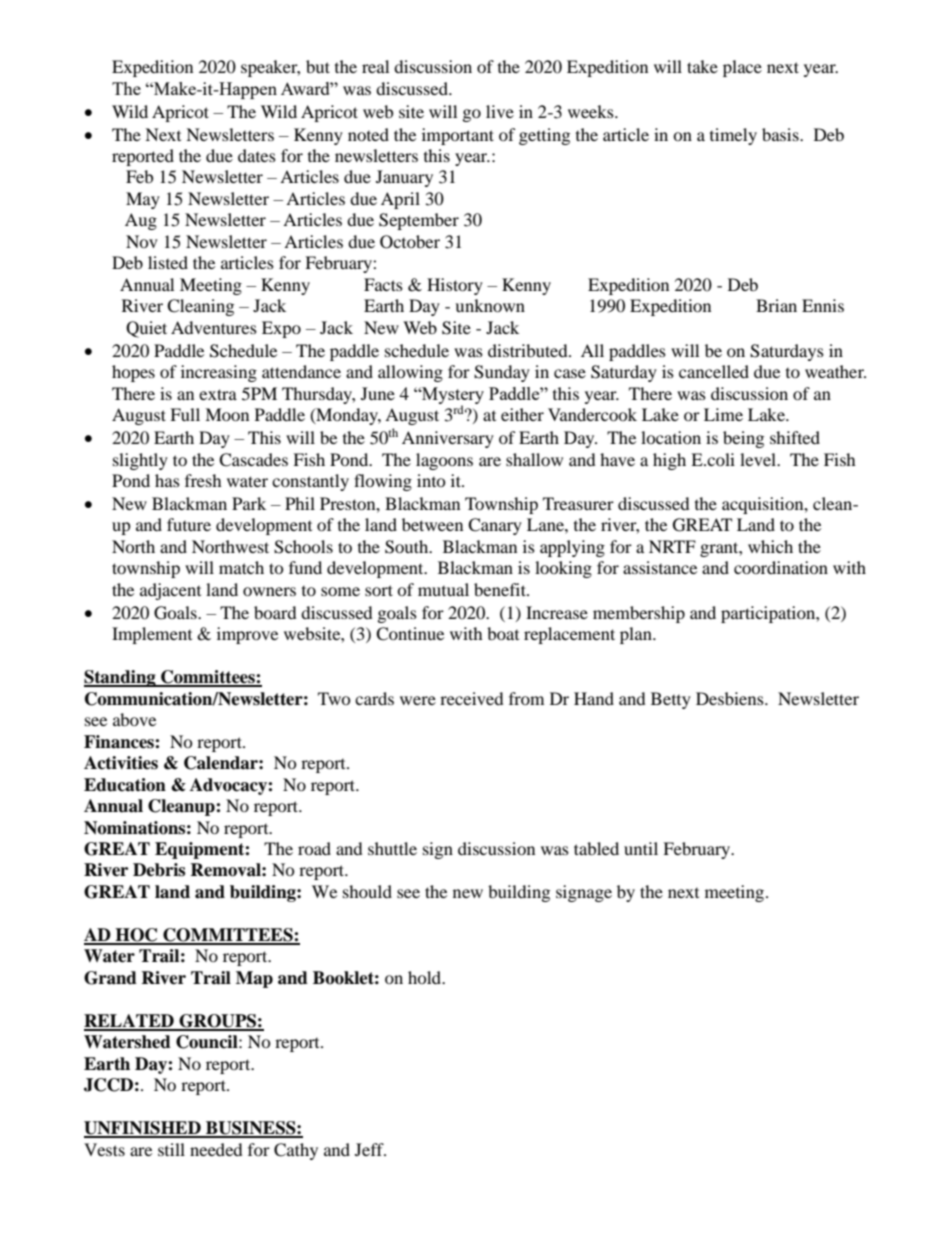  Describe the element at coordinates (443, 589) in the document. I see `mutual` at that location.
